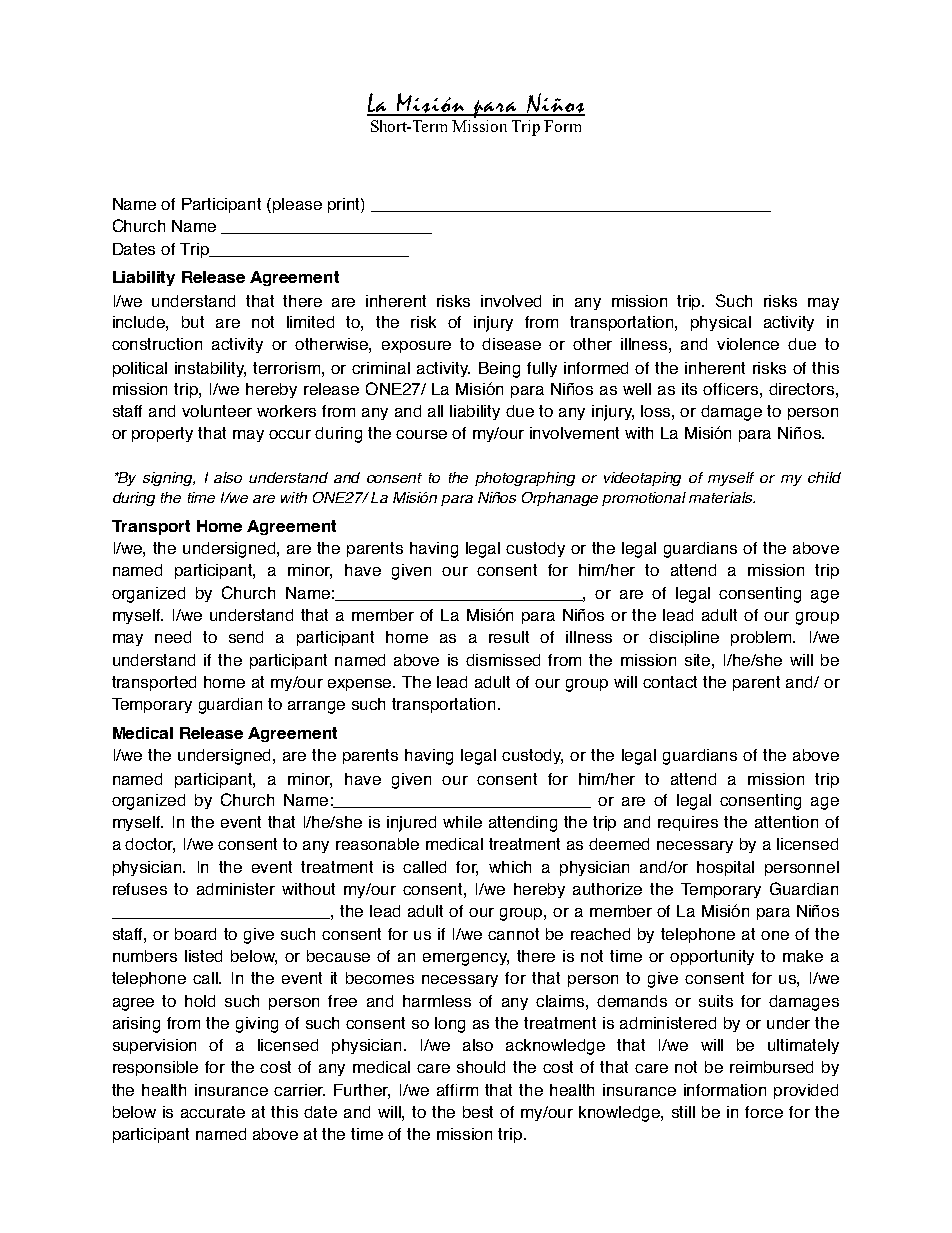 This screenshot has width=952, height=1233. I want to click on involved, so click(511, 301).
